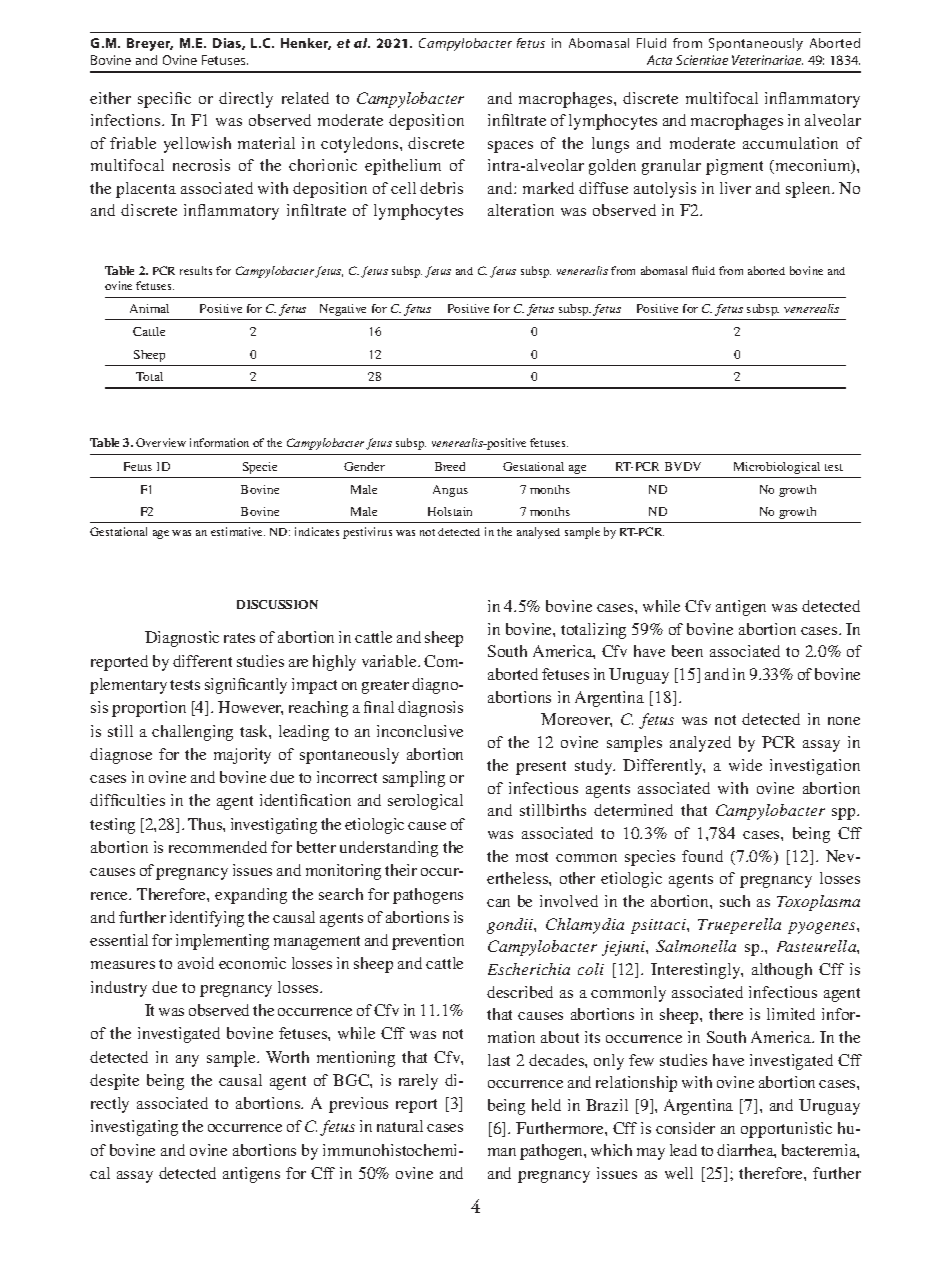  What do you see at coordinates (187, 1061) in the document?
I see `any` at bounding box center [187, 1061].
